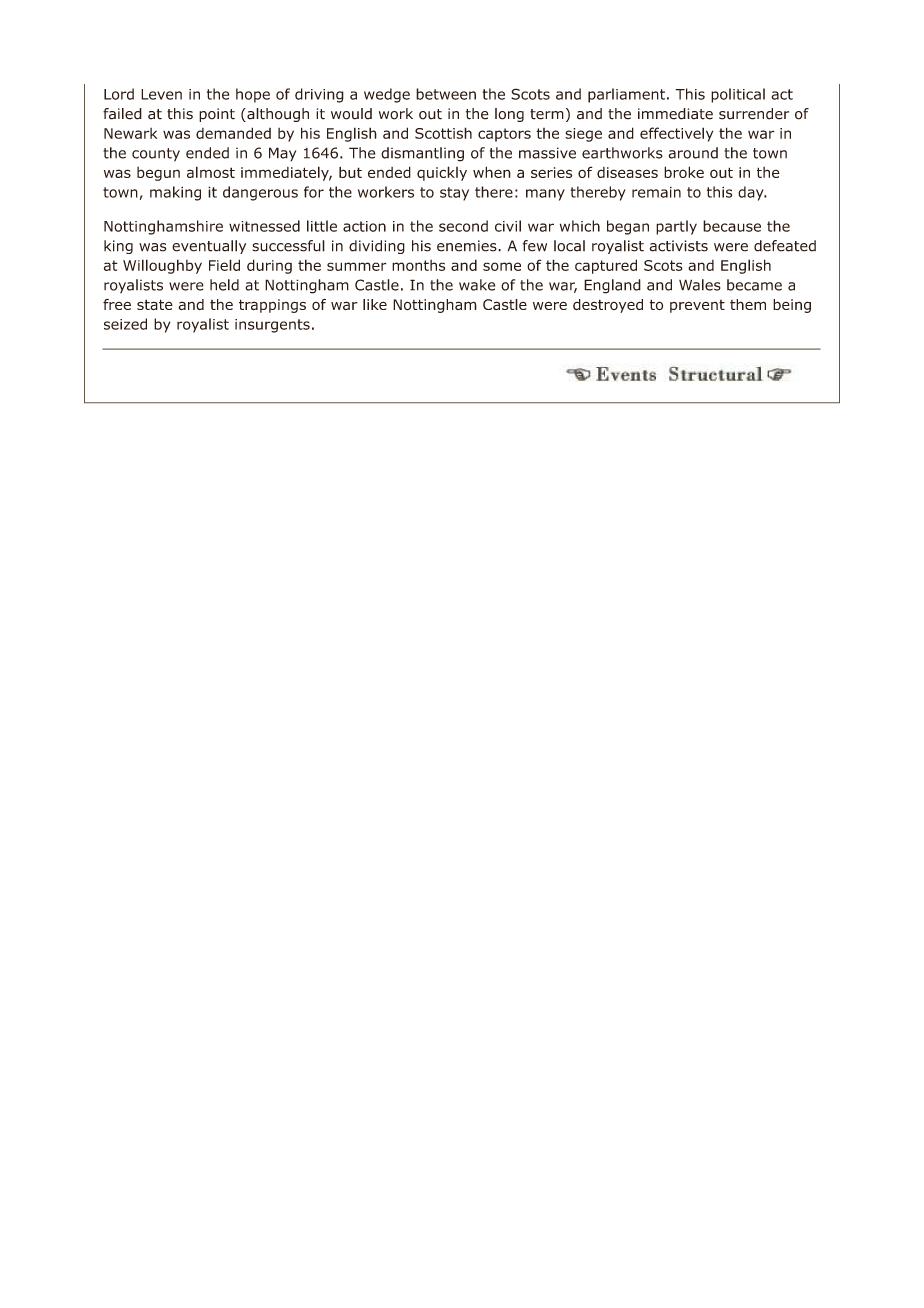 Image resolution: width=924 pixels, height=1308 pixels. I want to click on hope, so click(253, 95).
